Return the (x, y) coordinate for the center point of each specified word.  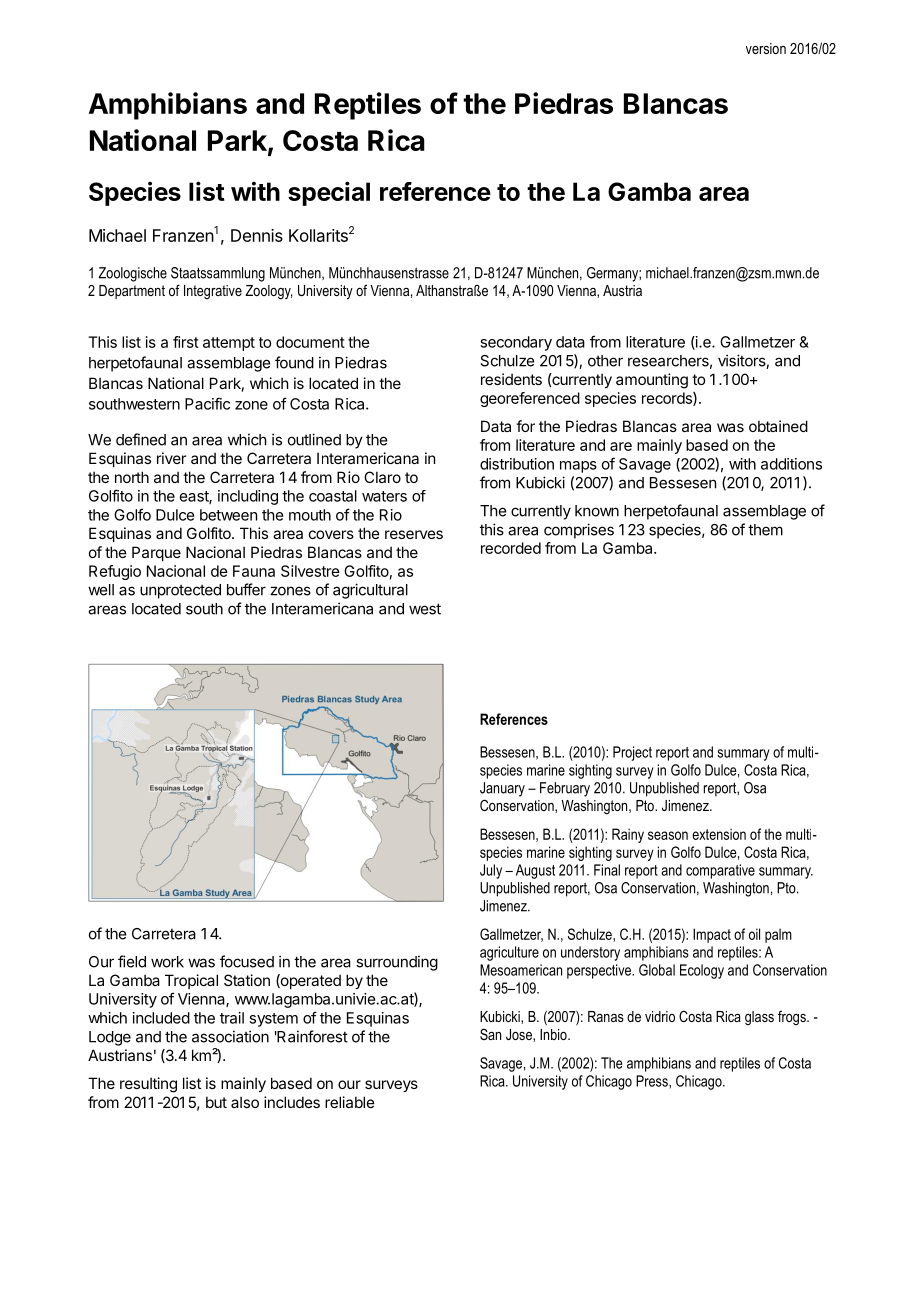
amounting (652, 381)
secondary (516, 343)
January (502, 789)
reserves (414, 534)
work (167, 962)
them (765, 530)
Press (653, 1081)
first (186, 342)
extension (719, 834)
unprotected (180, 591)
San (490, 1034)
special (329, 193)
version (766, 48)
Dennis (257, 235)
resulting (148, 1085)
